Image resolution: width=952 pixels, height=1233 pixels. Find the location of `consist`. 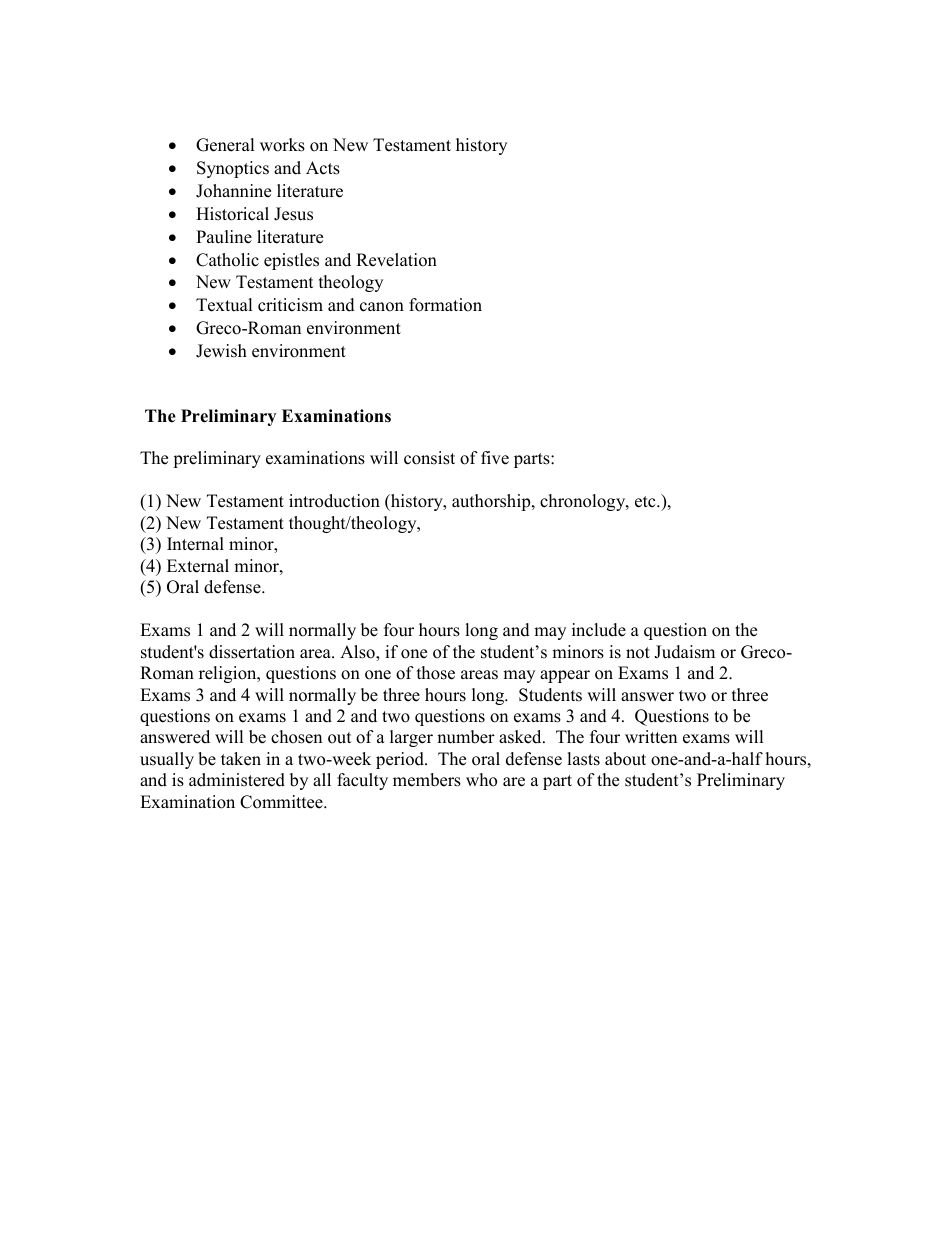

consist is located at coordinates (429, 458).
